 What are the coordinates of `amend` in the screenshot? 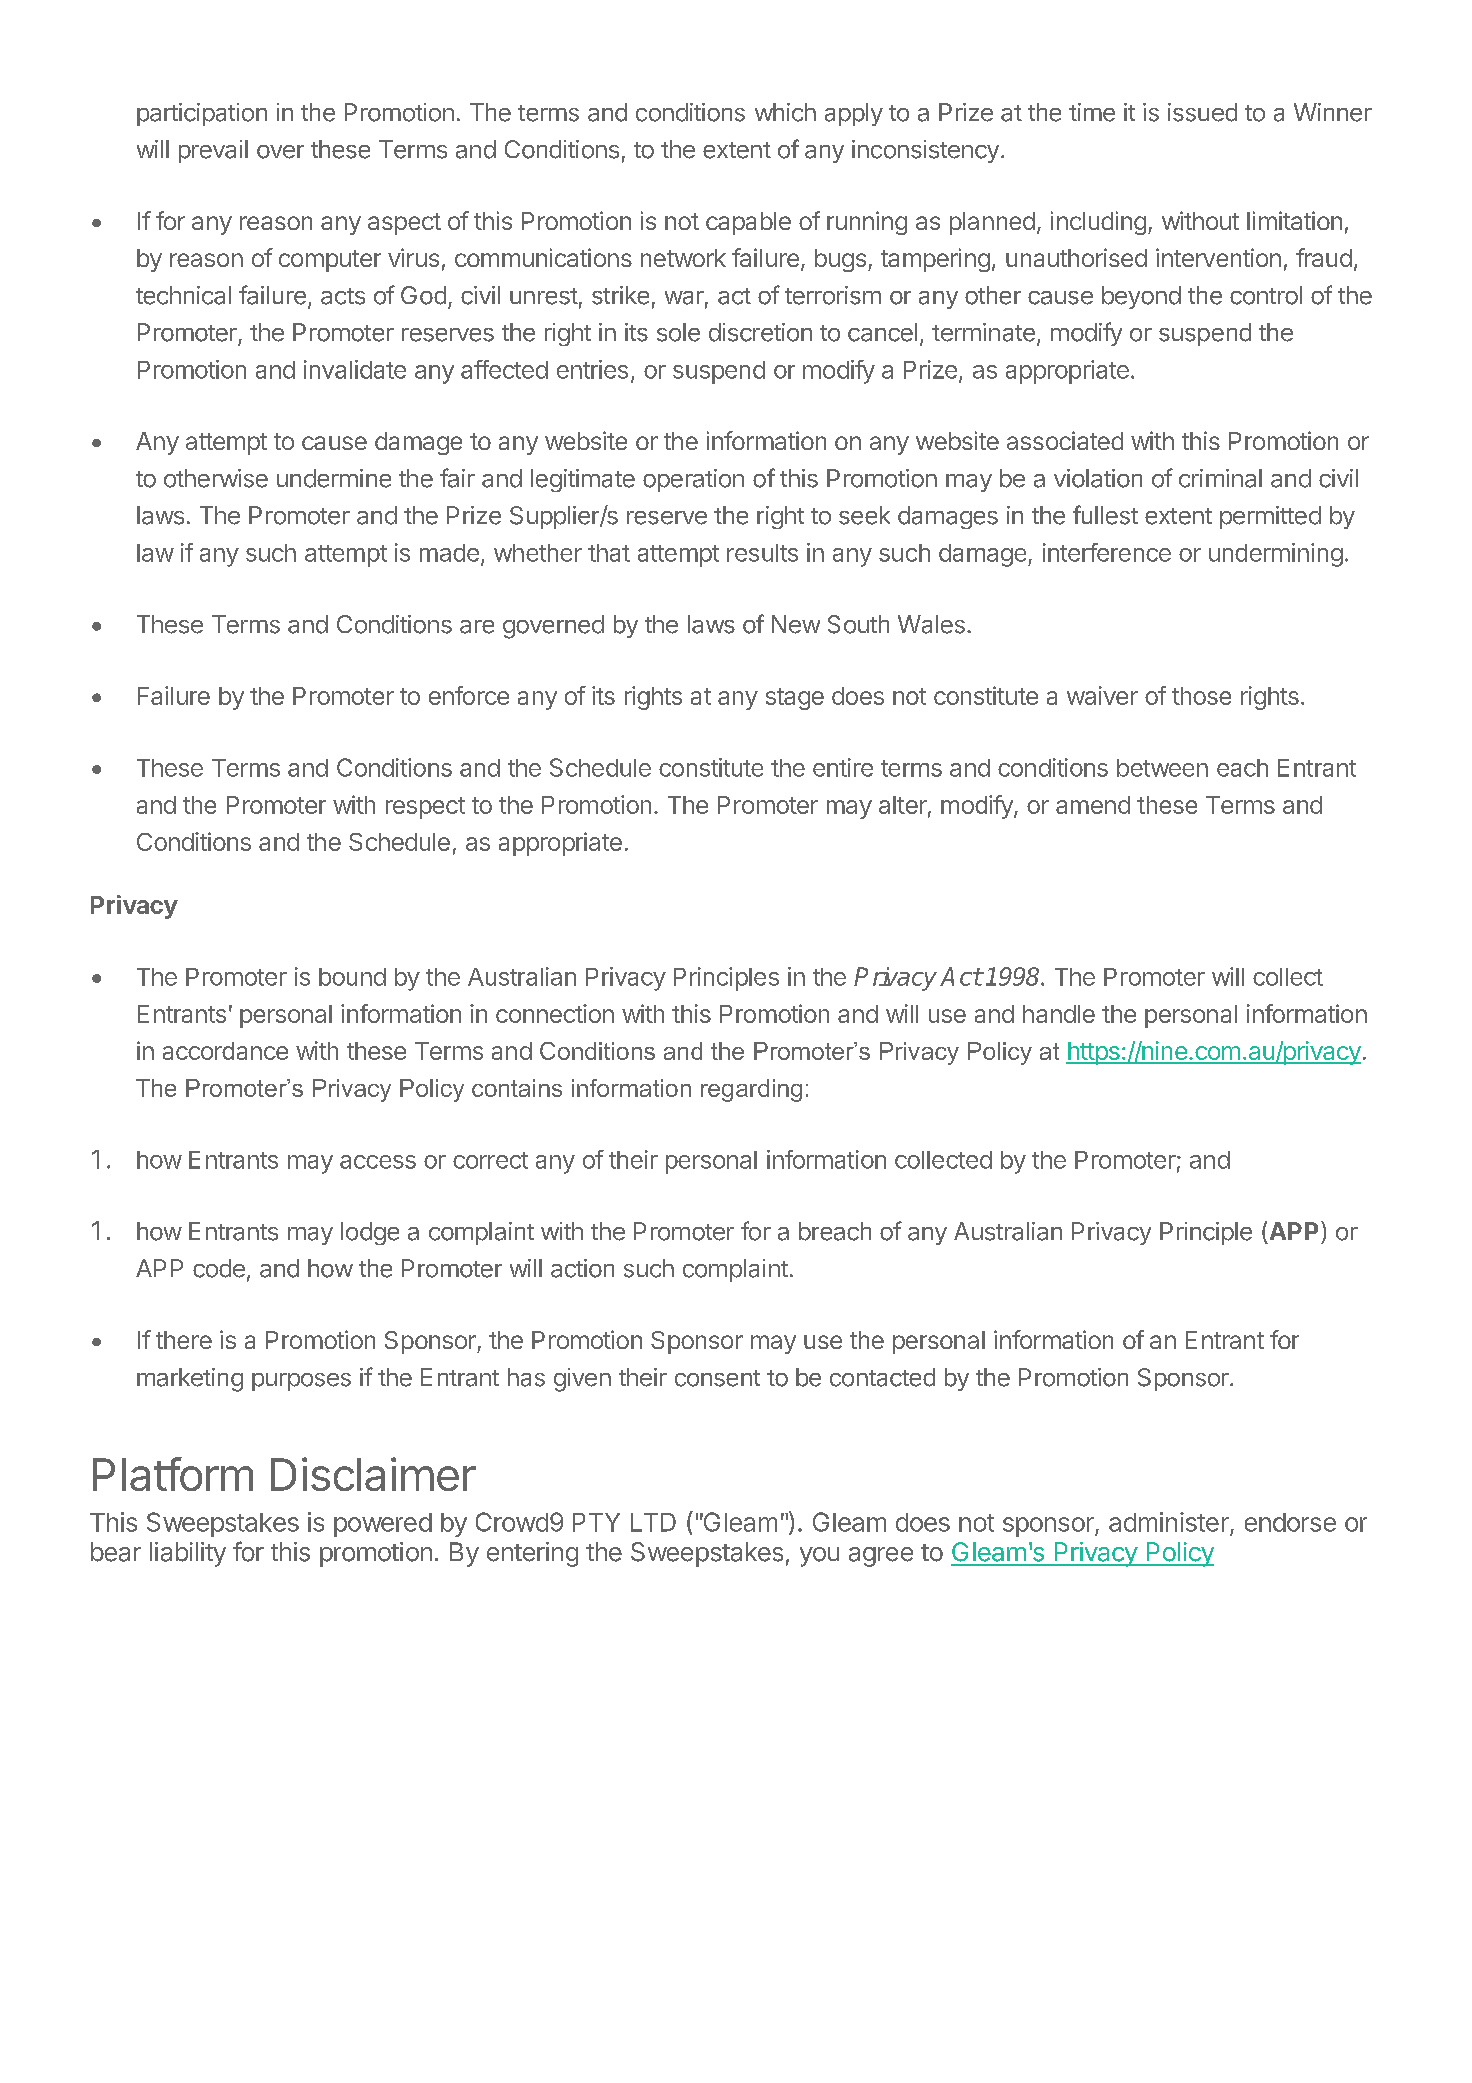 It's located at (1093, 805).
